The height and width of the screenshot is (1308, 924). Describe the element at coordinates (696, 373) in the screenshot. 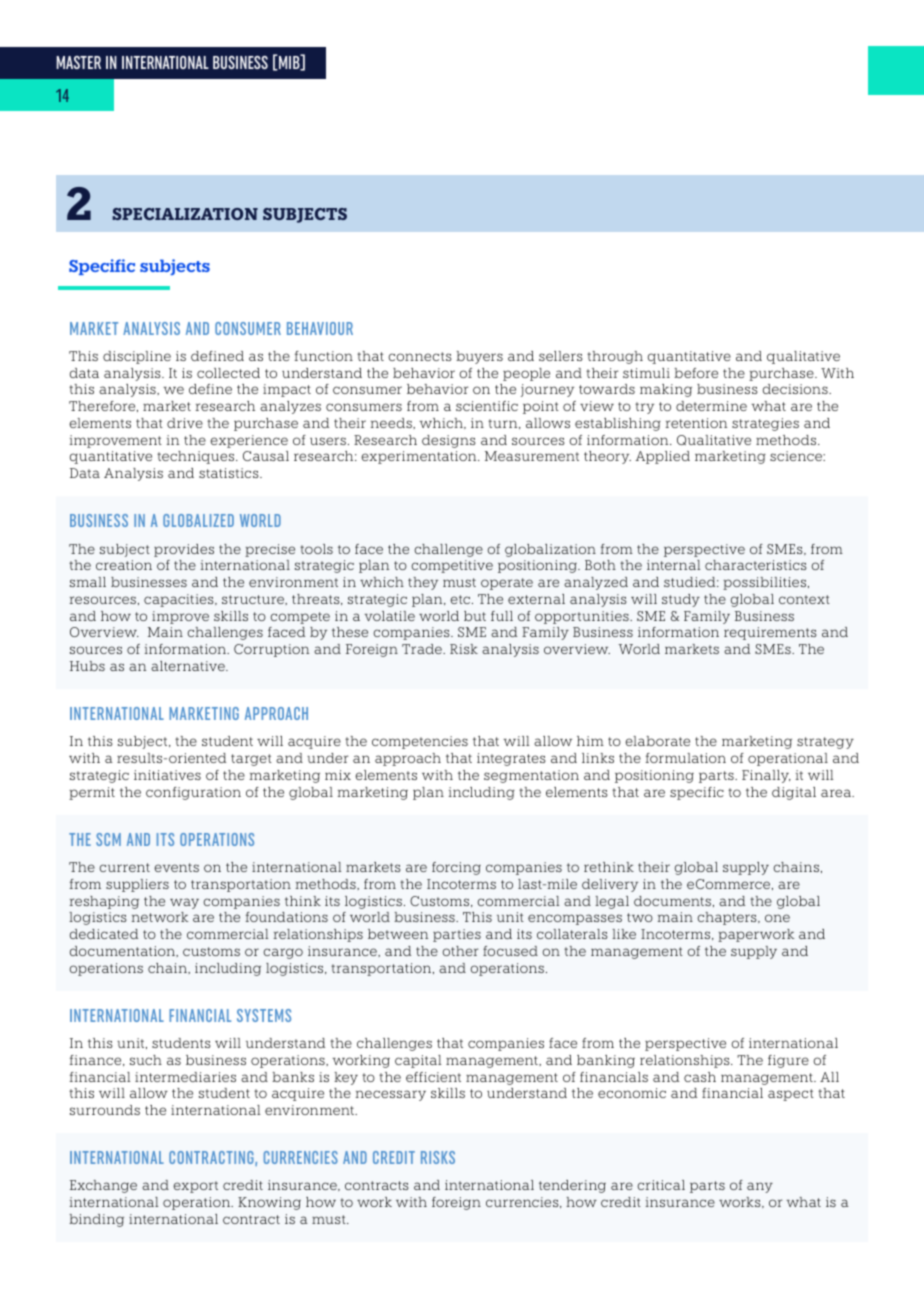

I see `before` at that location.
